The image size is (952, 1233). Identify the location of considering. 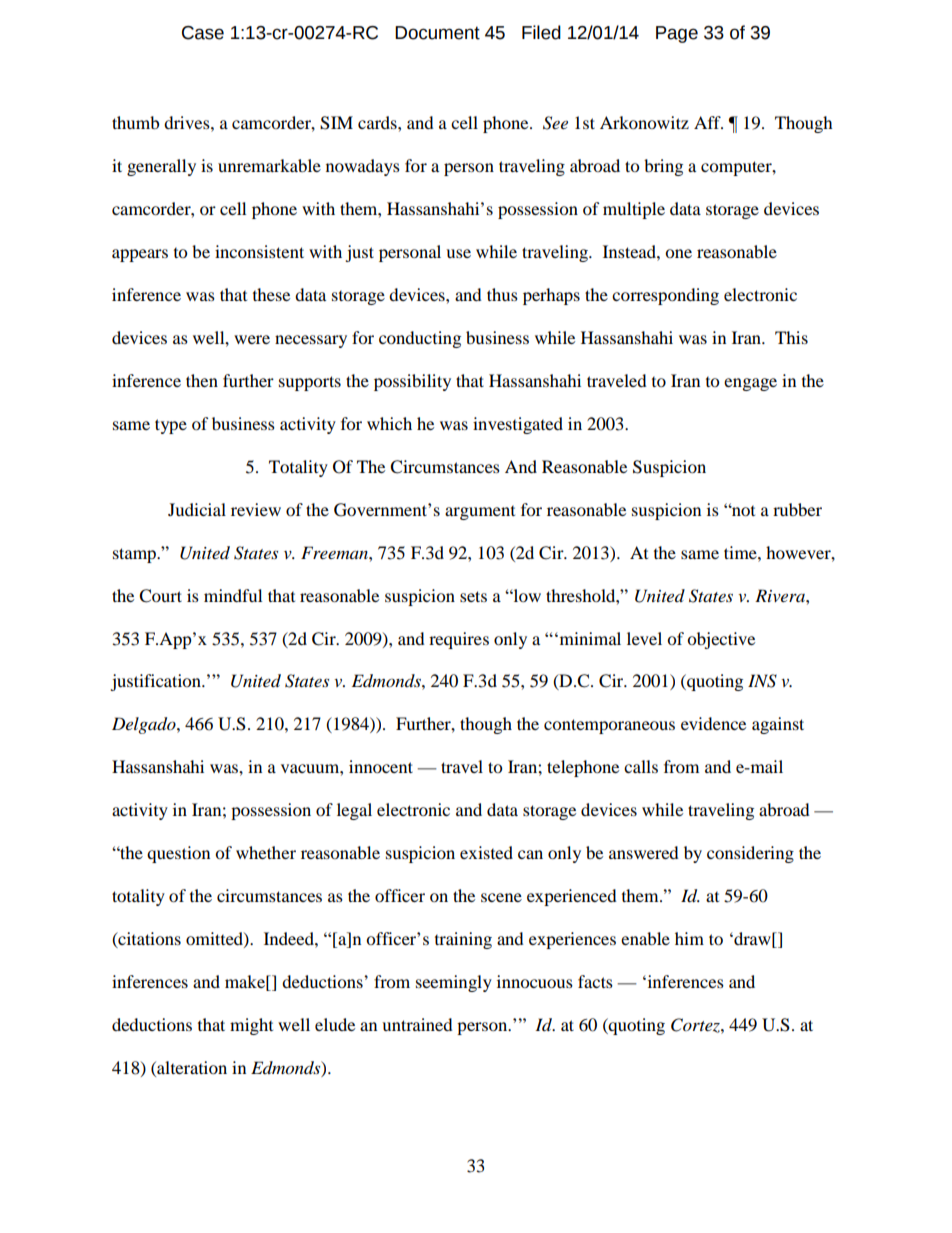
(750, 854).
